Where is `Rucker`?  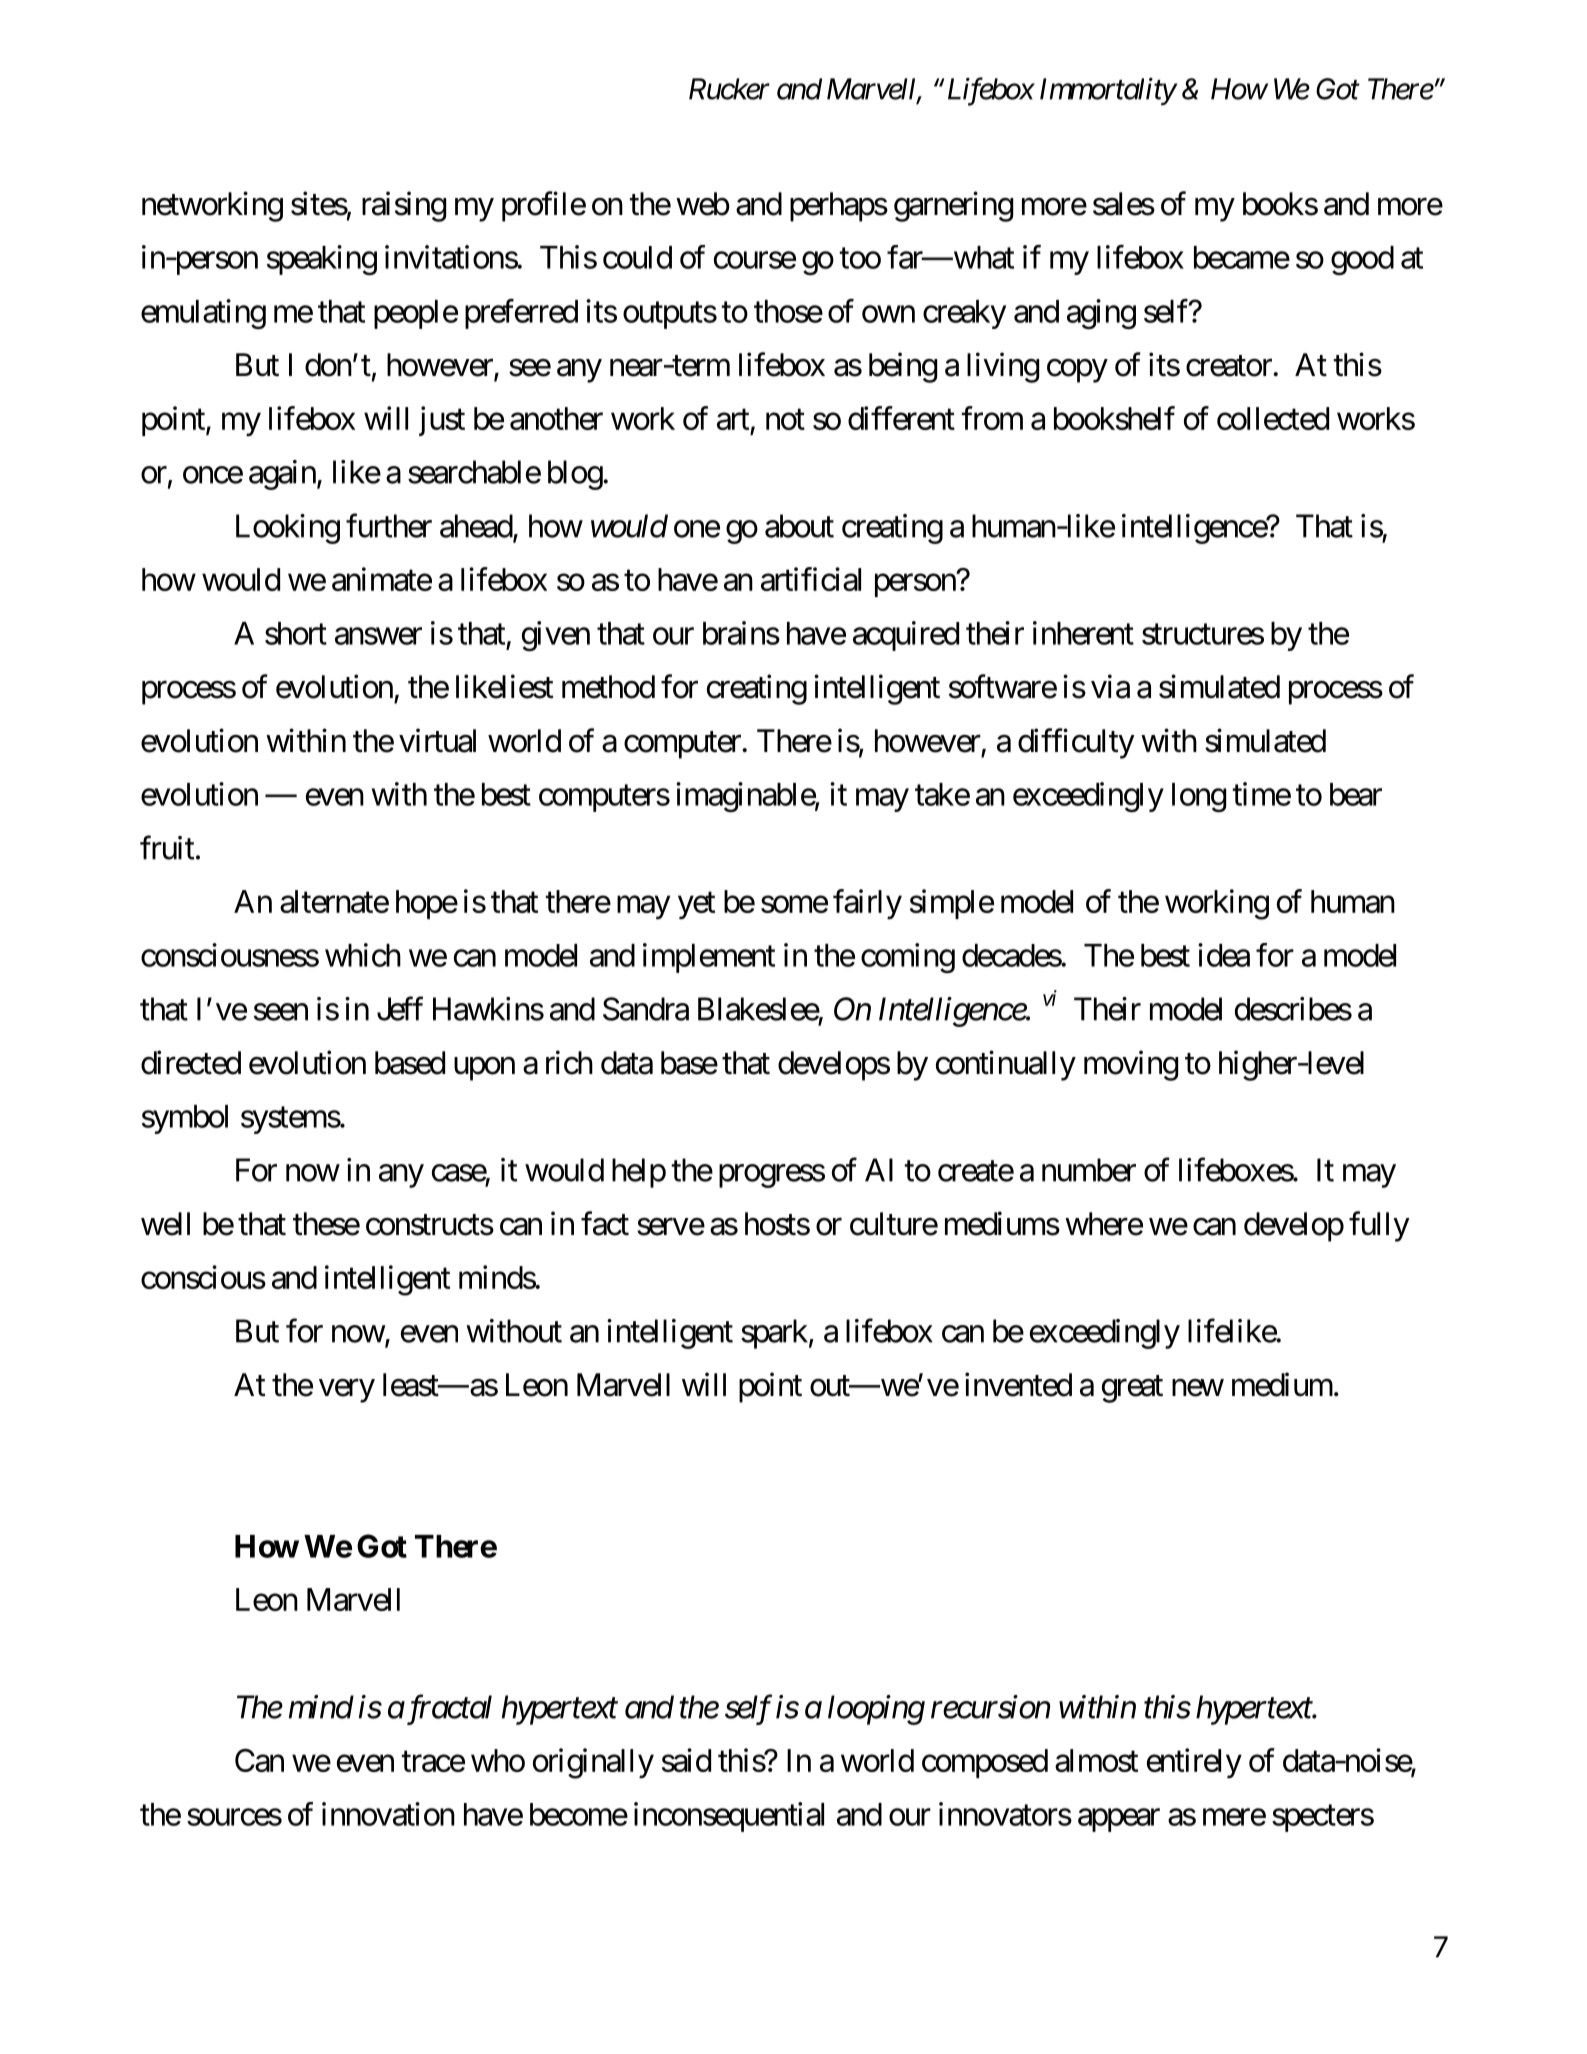 Rucker is located at coordinates (729, 89).
